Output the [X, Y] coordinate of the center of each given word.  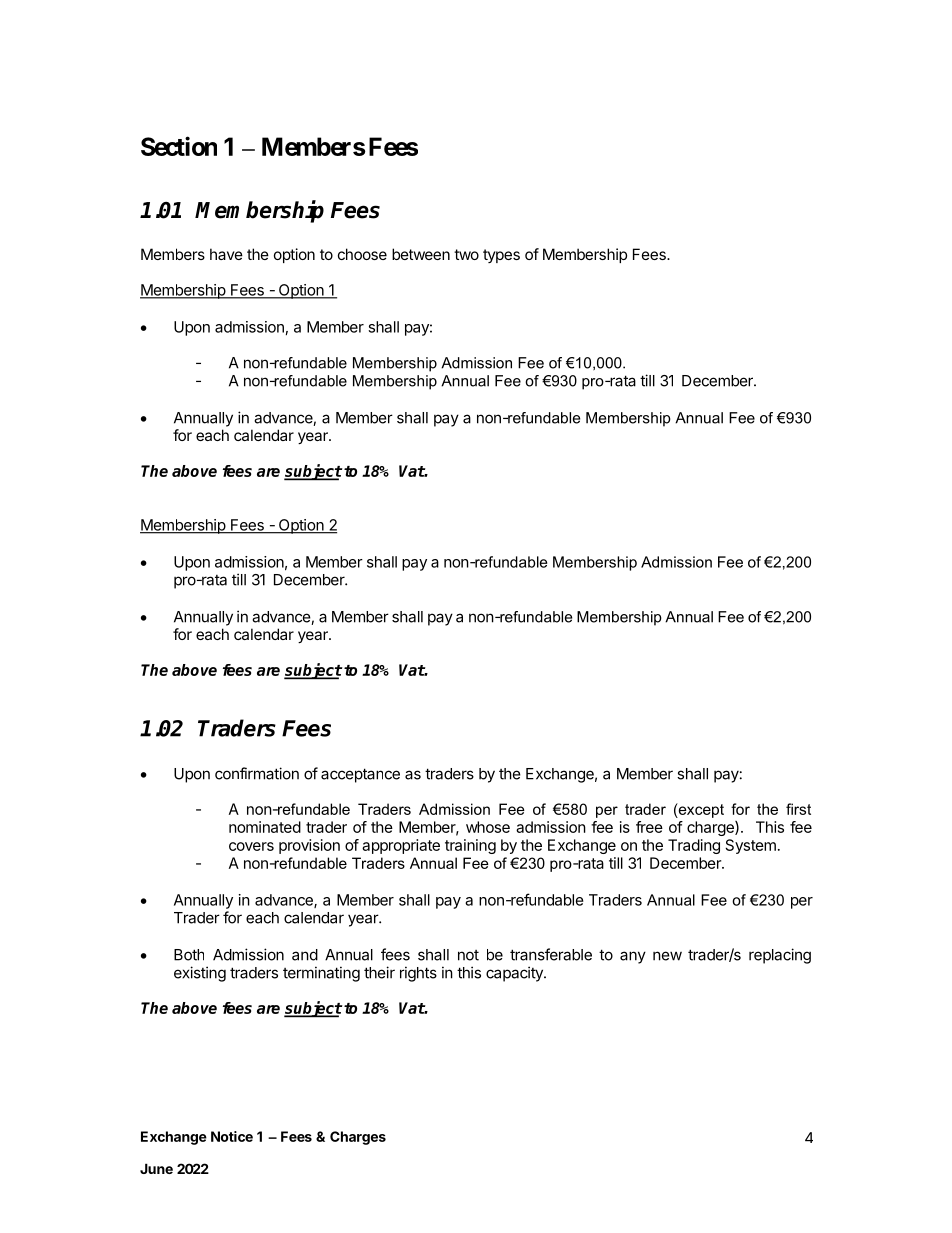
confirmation [257, 773]
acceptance [360, 775]
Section [179, 146]
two [466, 254]
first [798, 809]
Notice [232, 1136]
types [501, 256]
